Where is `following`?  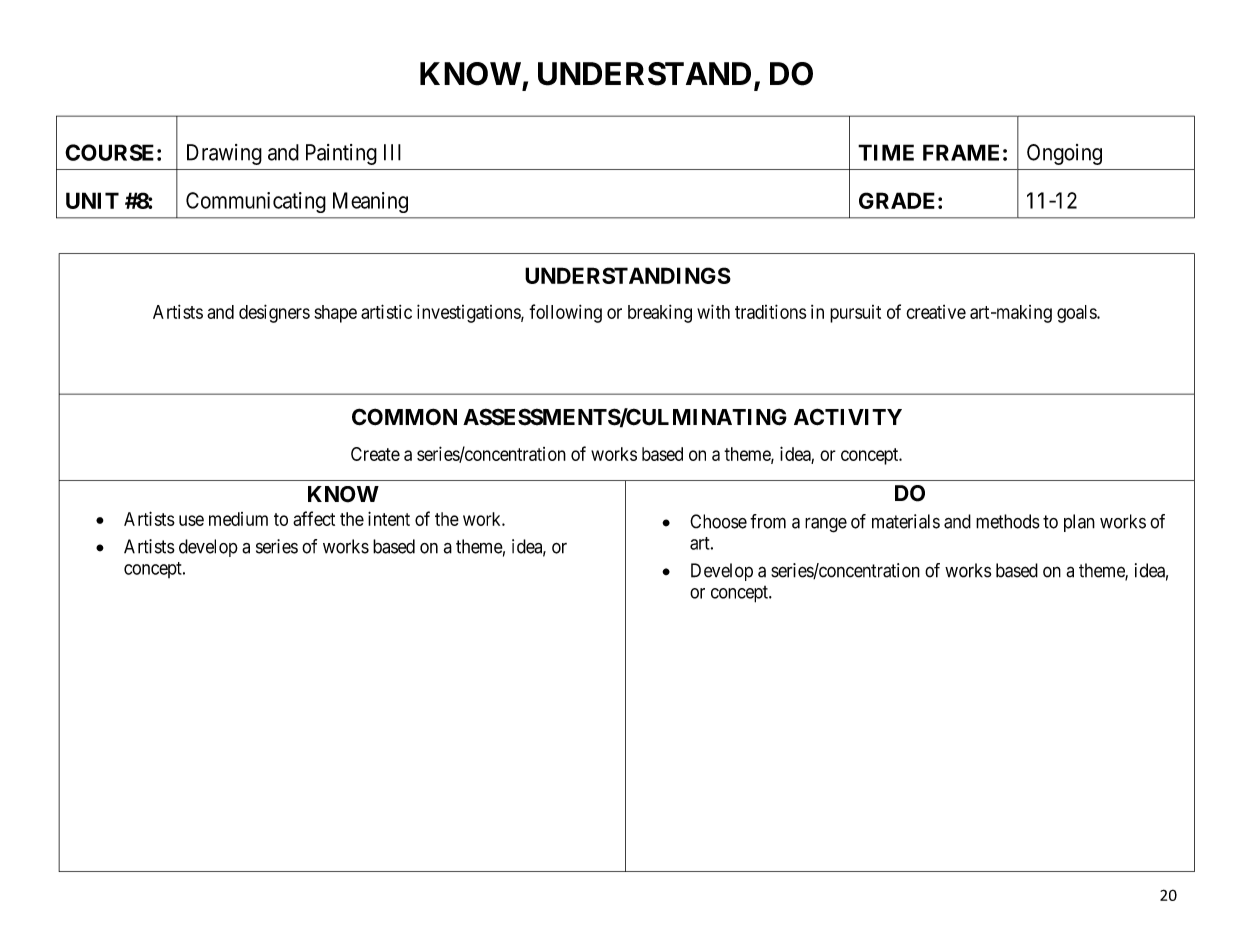 following is located at coordinates (565, 313).
